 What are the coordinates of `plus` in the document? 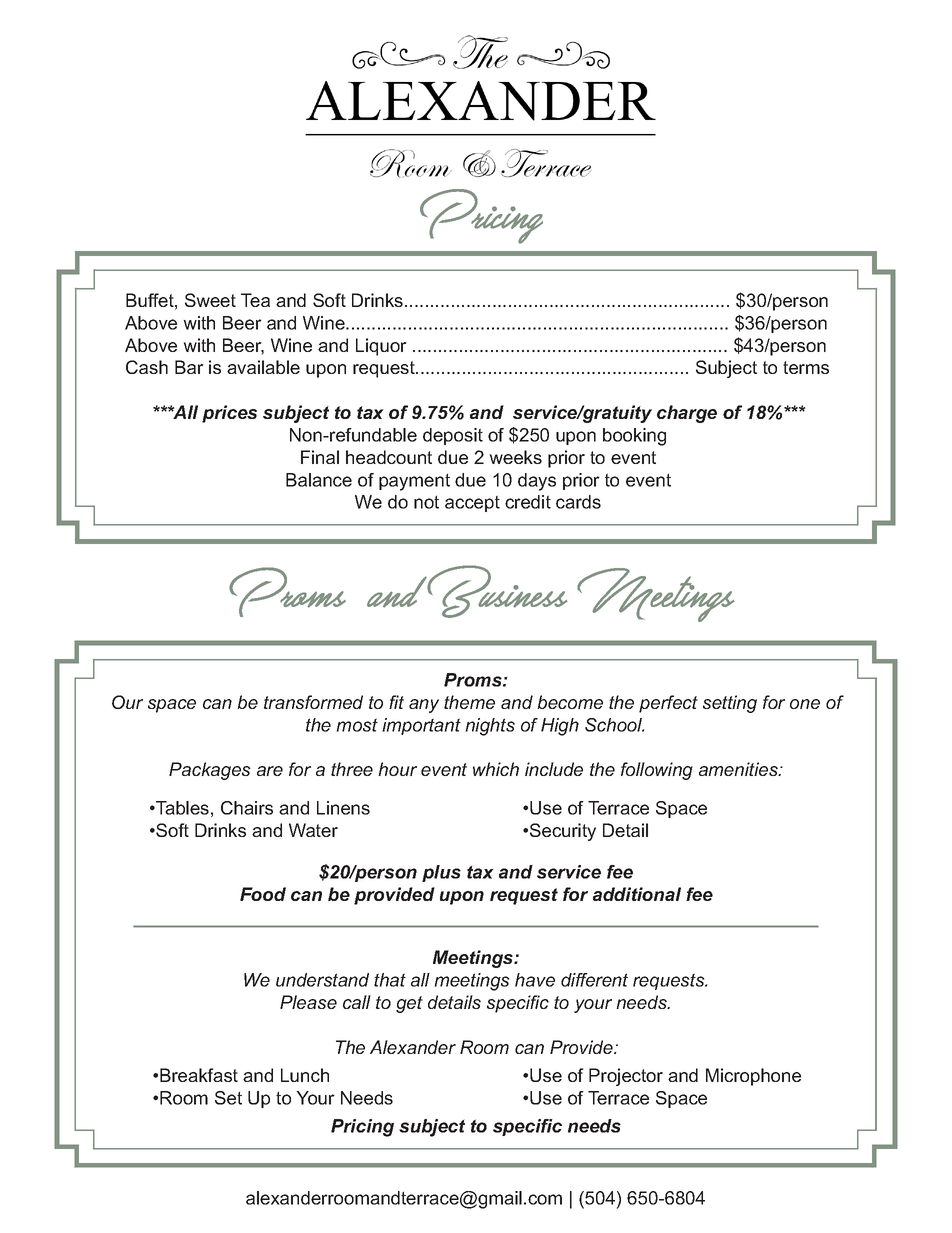 It's located at (441, 873).
